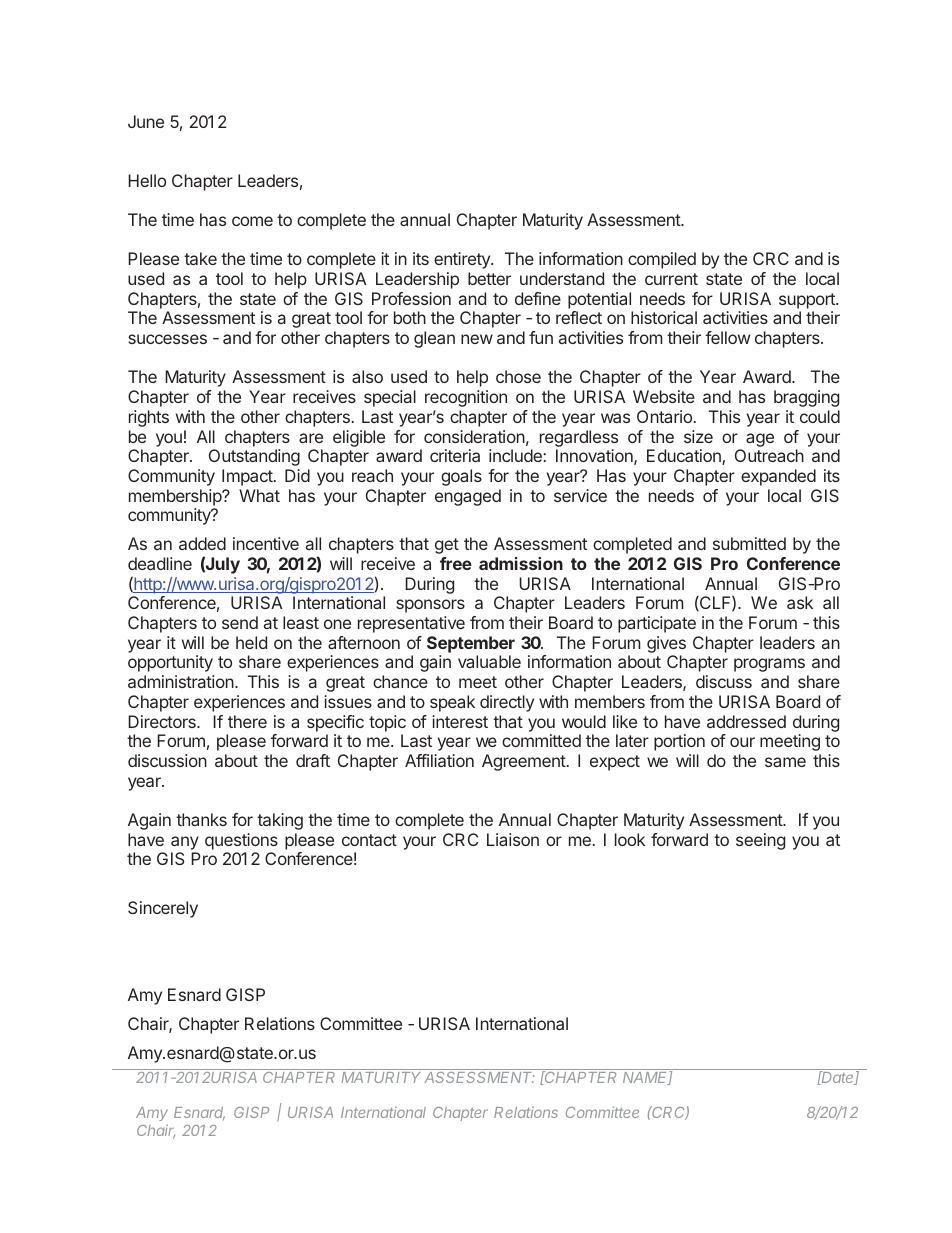 The image size is (952, 1233). I want to click on What, so click(259, 495).
